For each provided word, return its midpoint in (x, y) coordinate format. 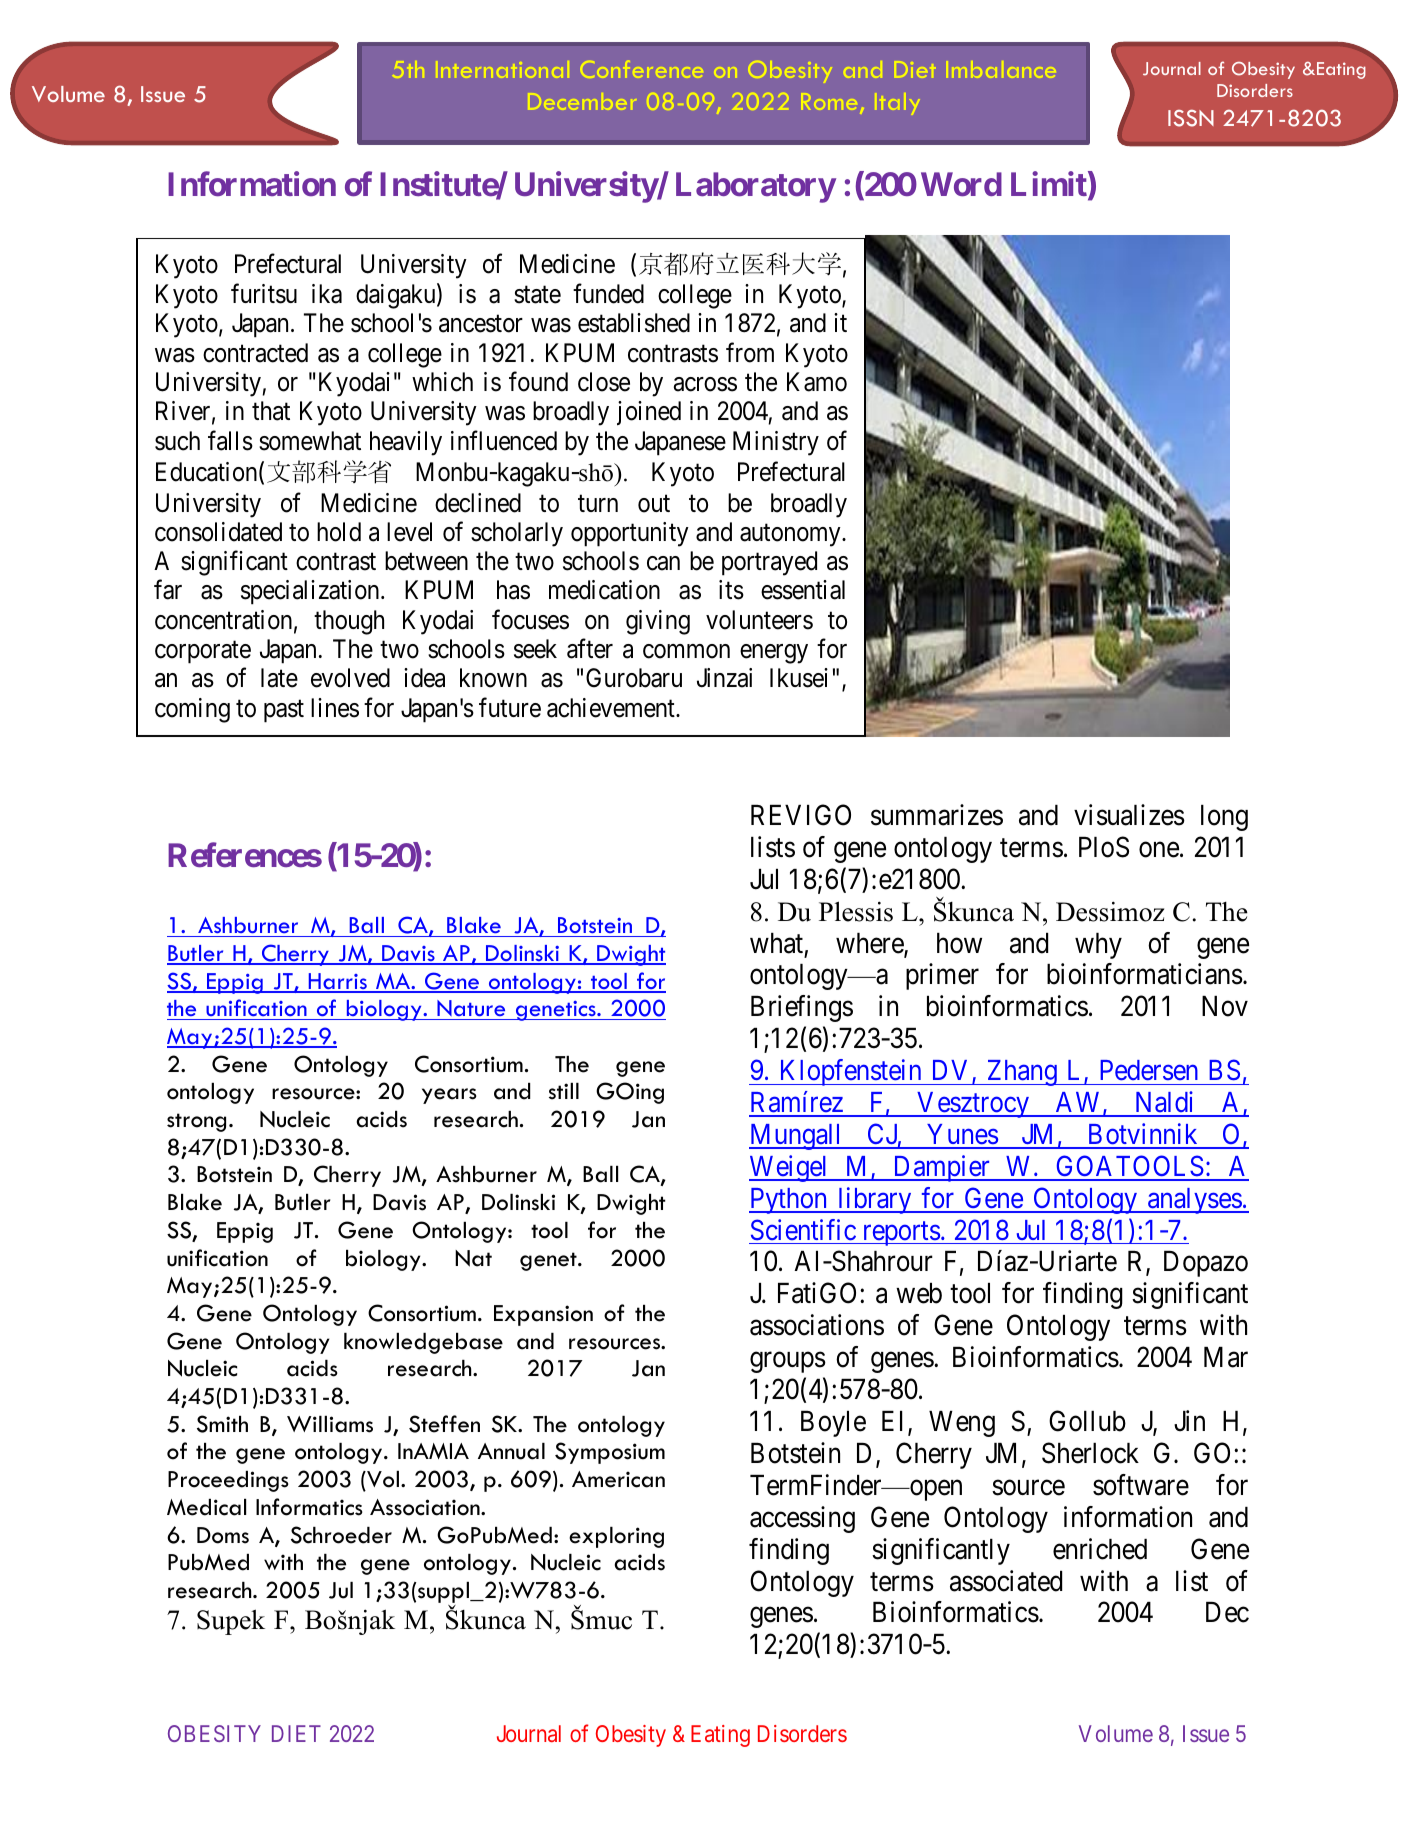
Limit (1050, 185)
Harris (337, 982)
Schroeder (341, 1535)
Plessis (856, 911)
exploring (616, 1537)
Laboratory (756, 187)
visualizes (1129, 815)
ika (327, 294)
